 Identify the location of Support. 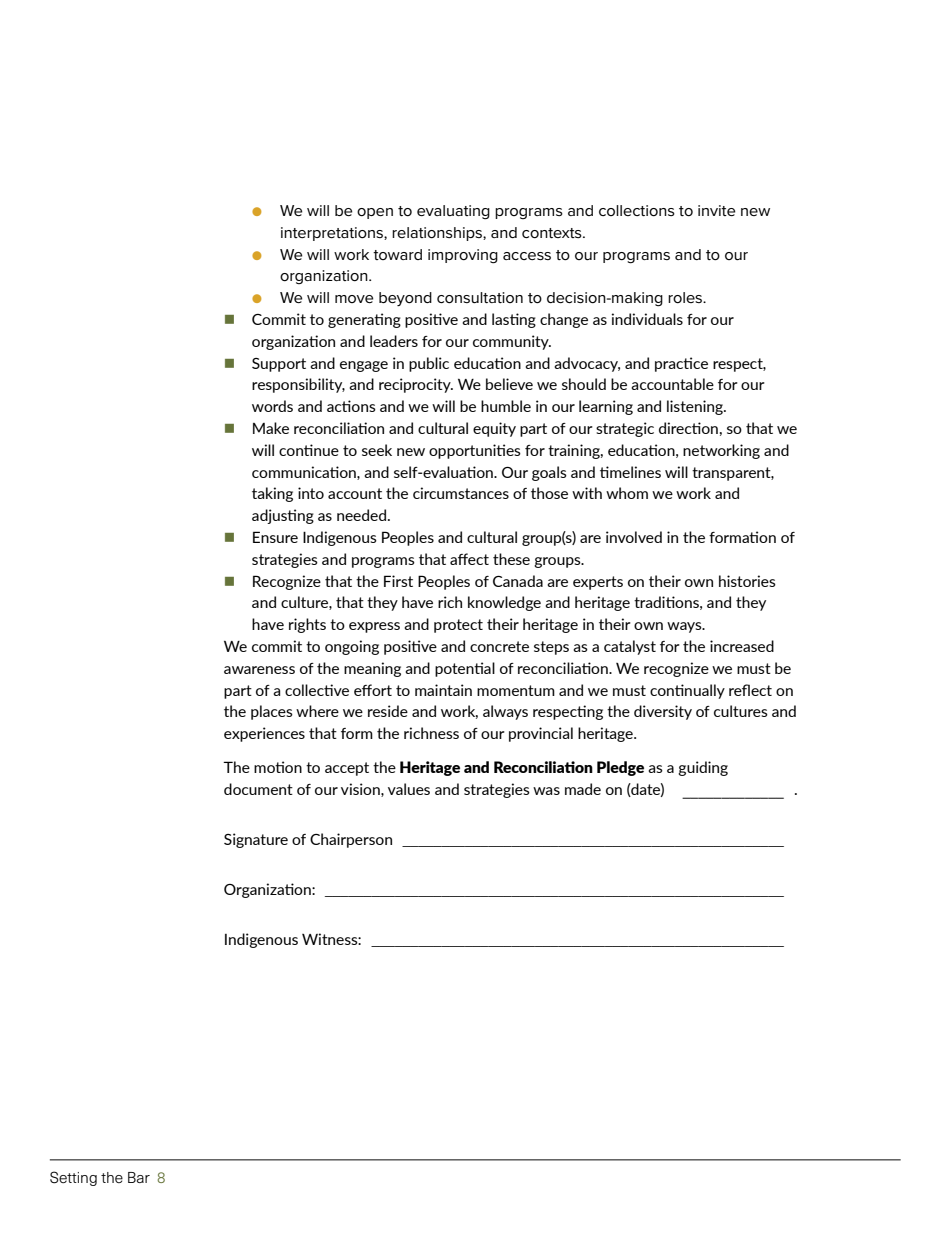
(279, 365).
